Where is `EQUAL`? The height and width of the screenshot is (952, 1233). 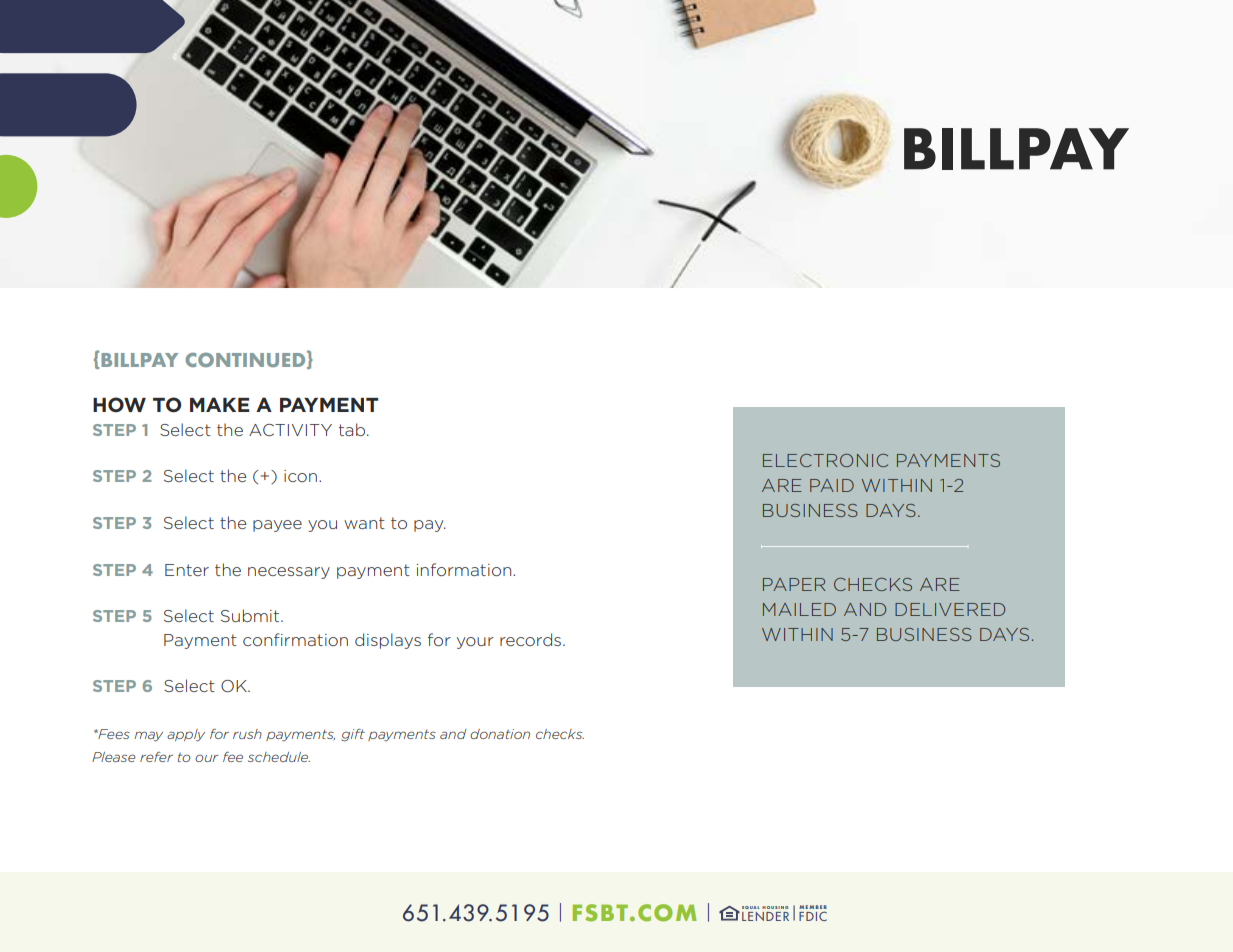 EQUAL is located at coordinates (750, 907).
